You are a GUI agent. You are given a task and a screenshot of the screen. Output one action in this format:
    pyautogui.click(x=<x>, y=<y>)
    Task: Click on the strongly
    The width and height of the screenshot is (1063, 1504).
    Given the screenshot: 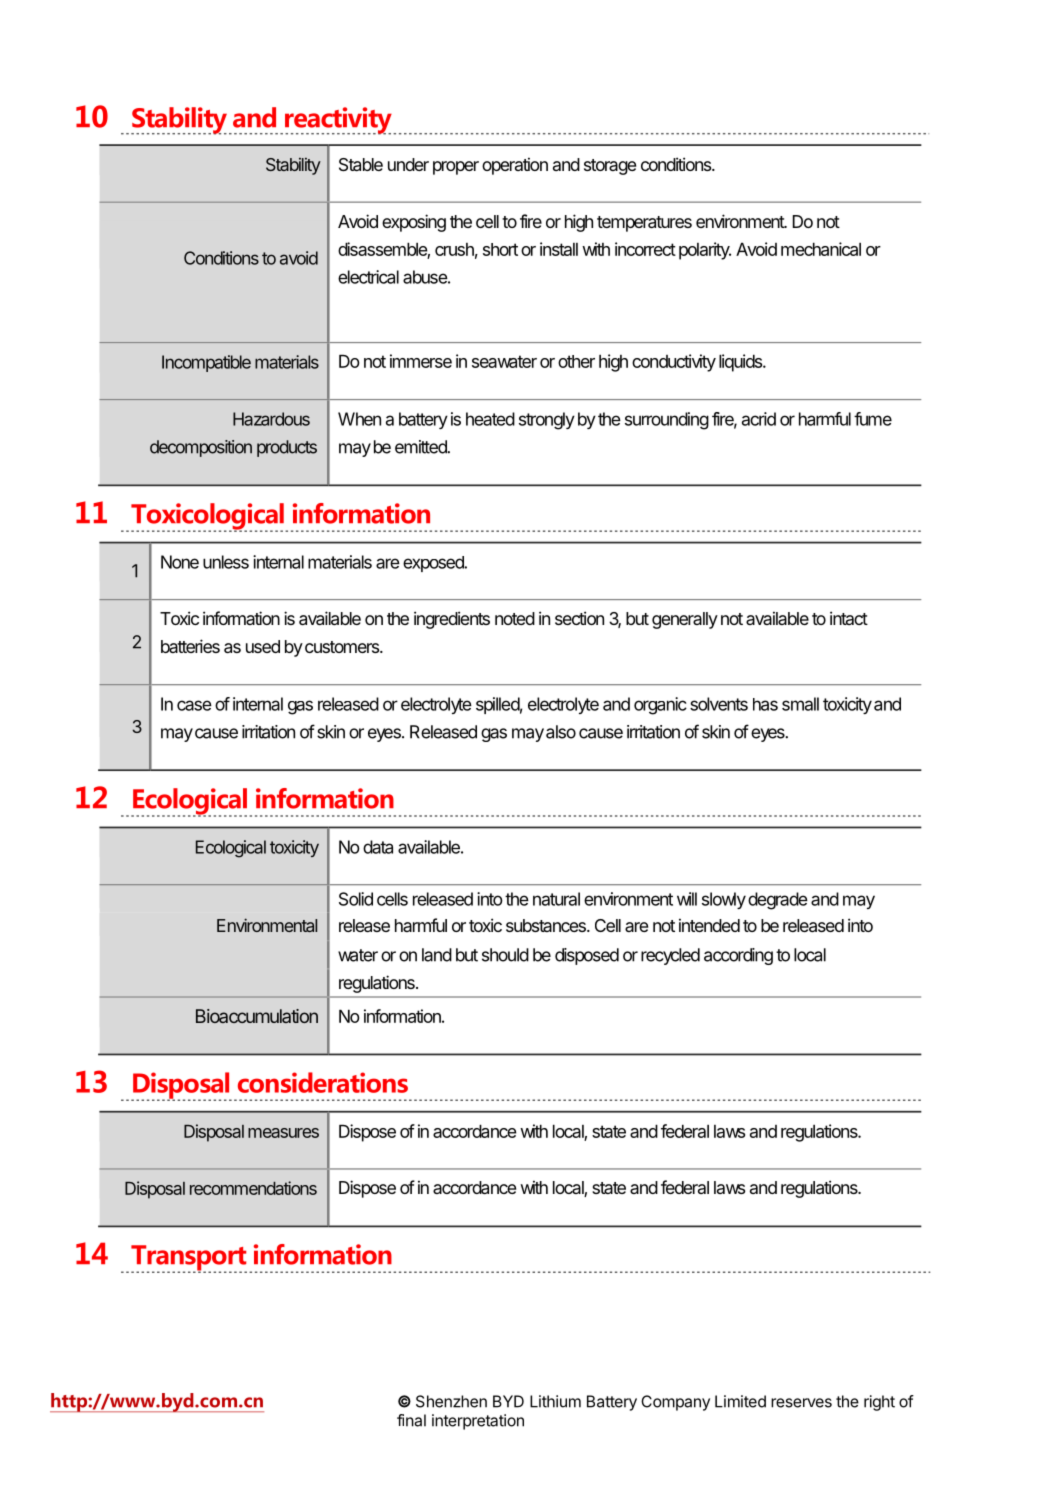 What is the action you would take?
    pyautogui.click(x=547, y=421)
